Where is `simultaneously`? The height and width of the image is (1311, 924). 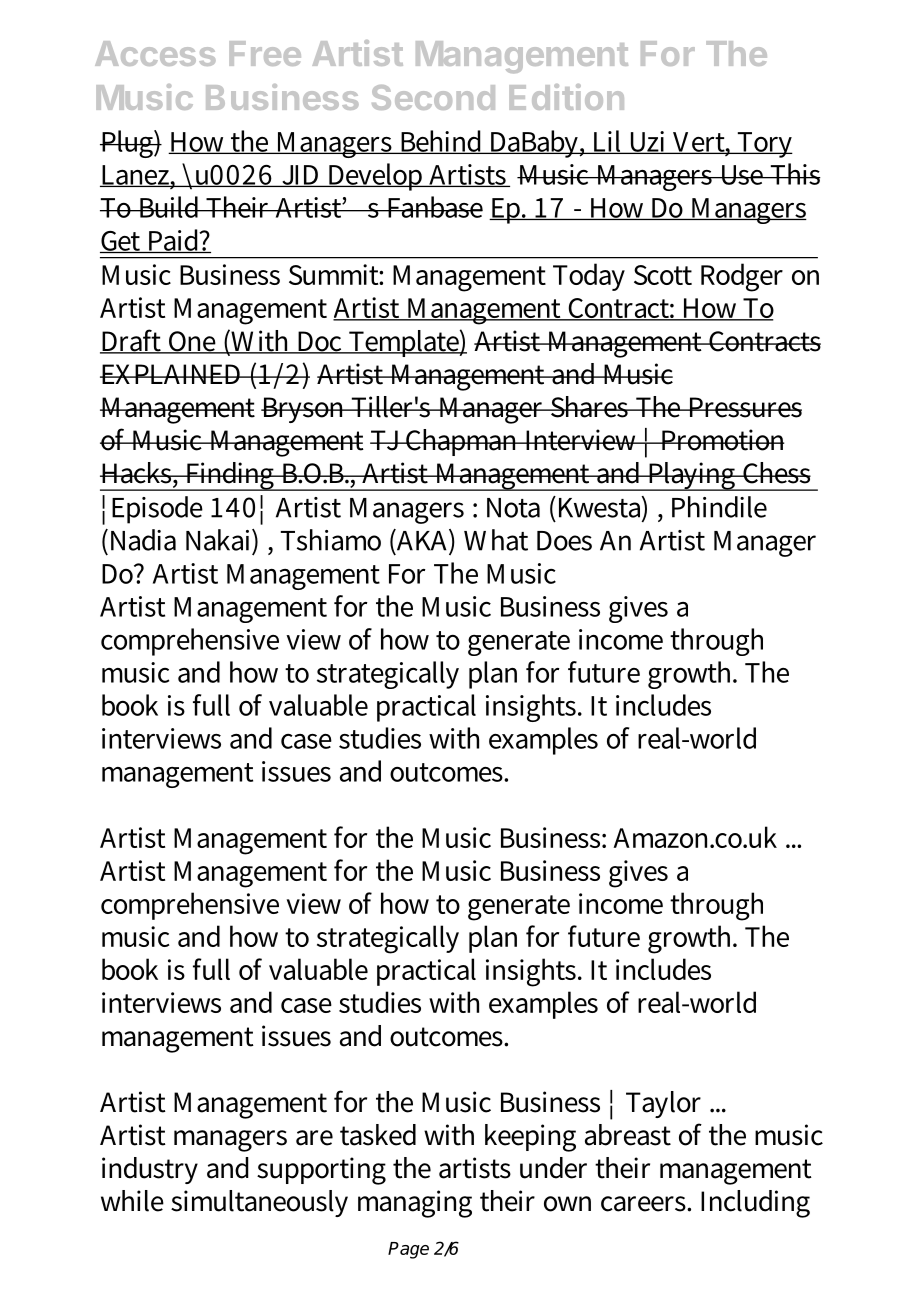
simultaneously is located at coordinates (259, 1203).
